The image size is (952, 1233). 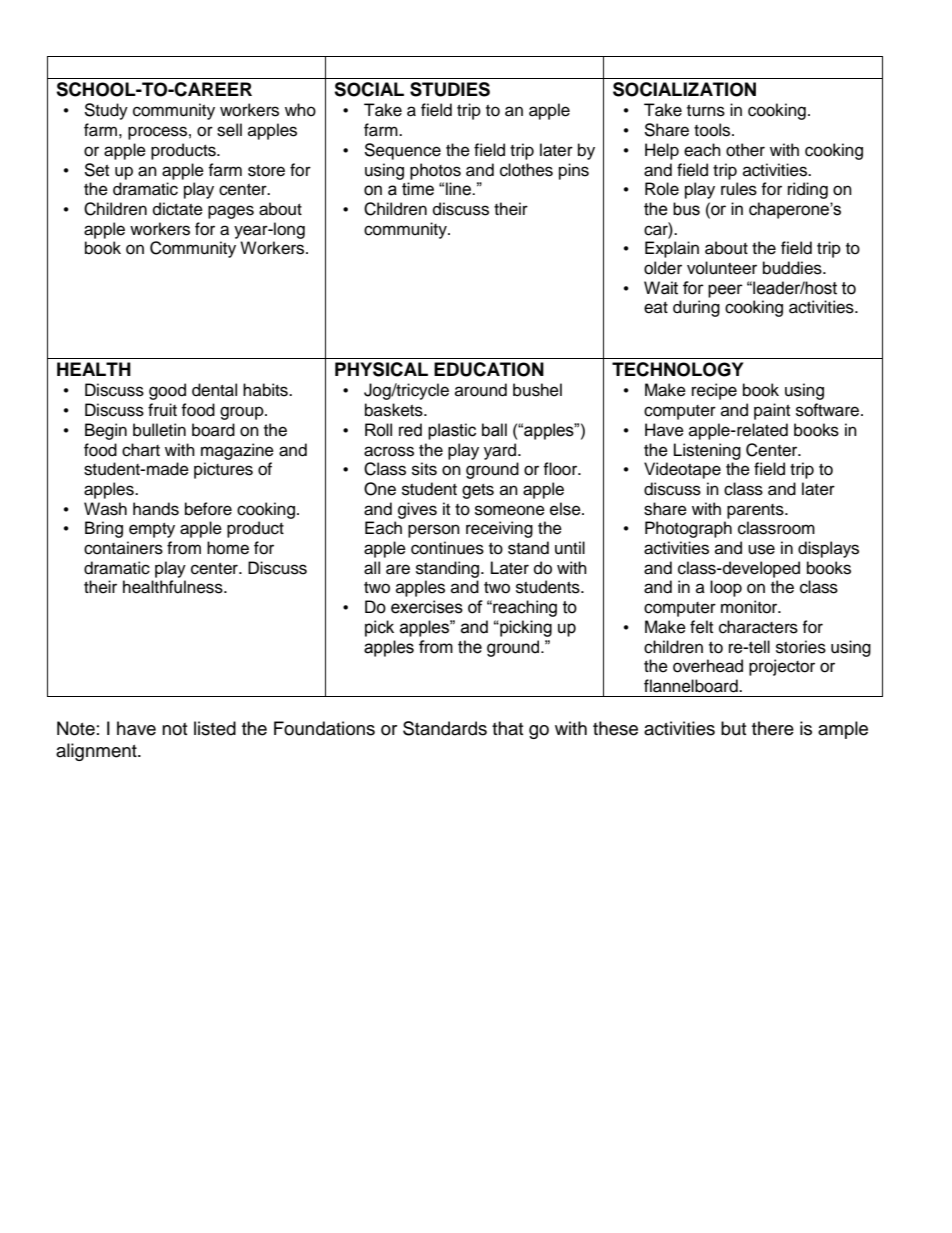 What do you see at coordinates (159, 430) in the document?
I see `bulletin` at bounding box center [159, 430].
